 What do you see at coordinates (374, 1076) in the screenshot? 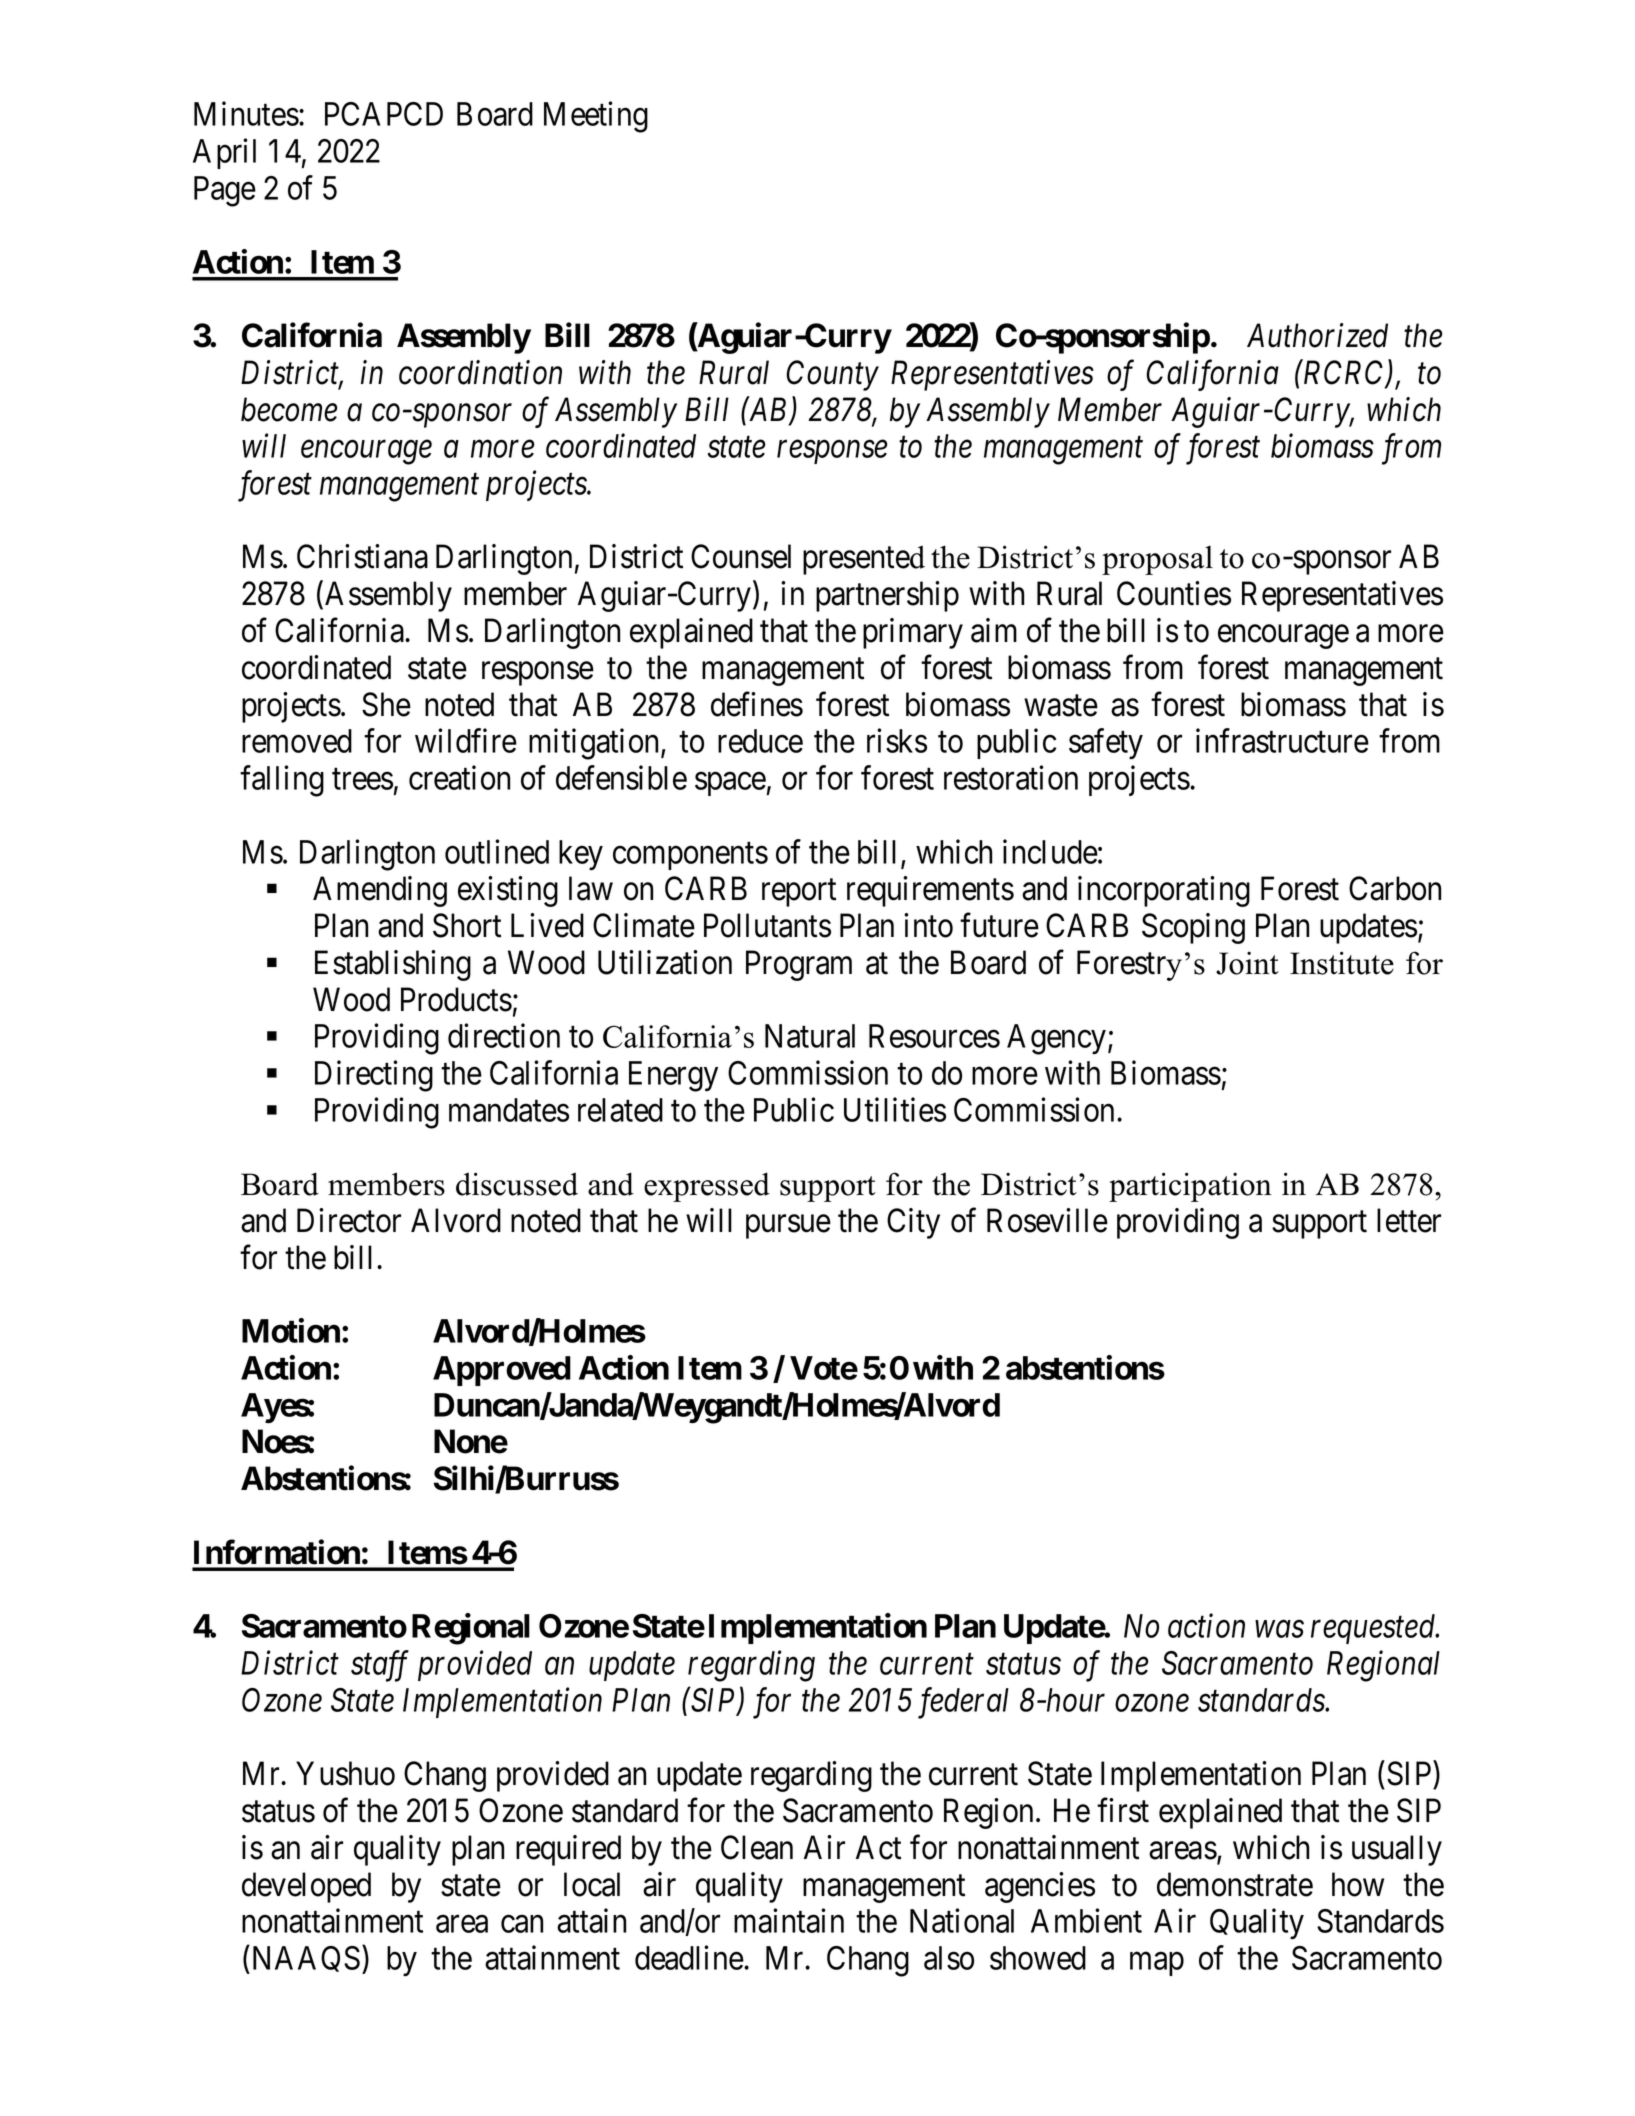
I see `Directing` at bounding box center [374, 1076].
